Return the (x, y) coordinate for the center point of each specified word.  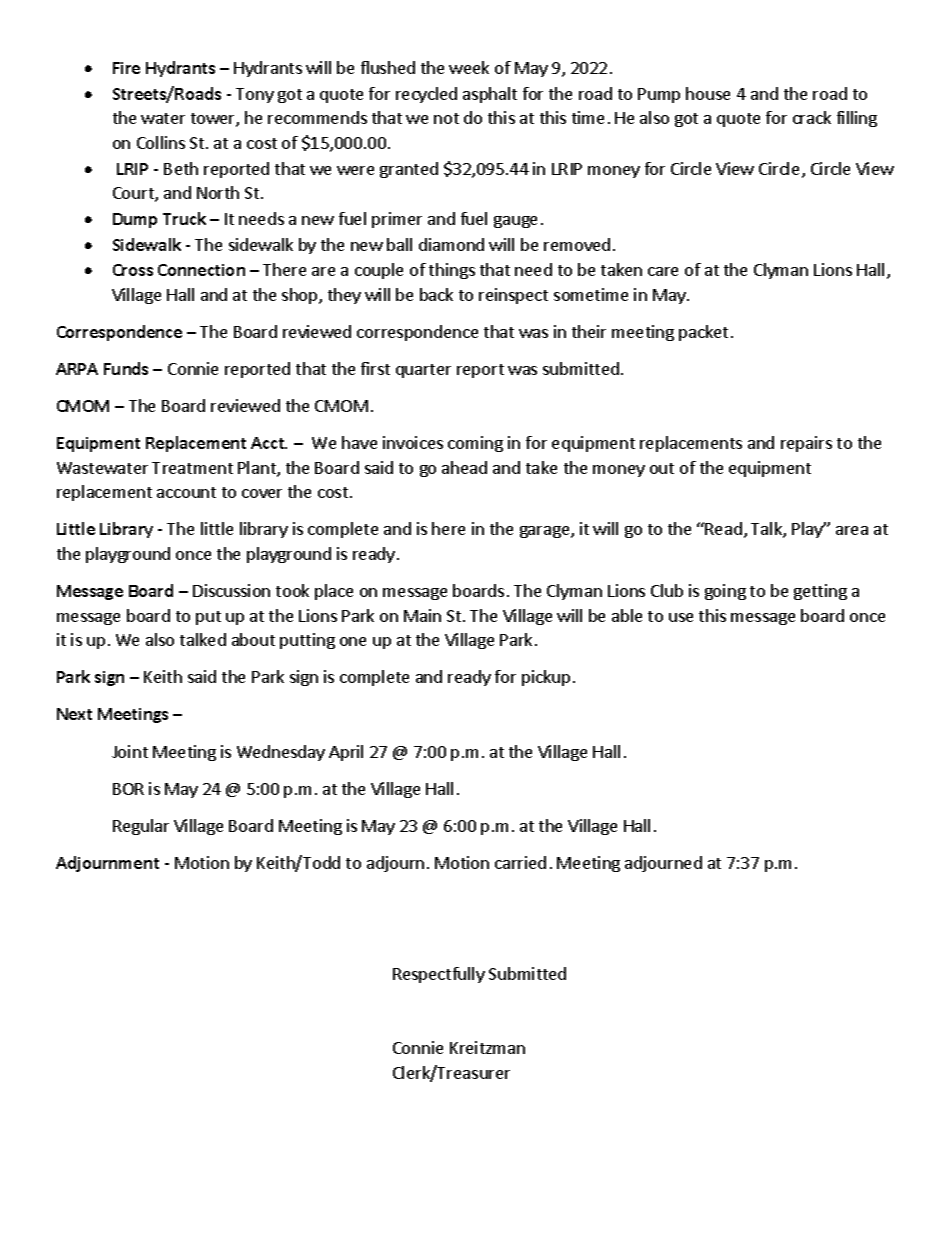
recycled (426, 95)
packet (703, 333)
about (253, 639)
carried (520, 862)
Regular (141, 827)
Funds (126, 368)
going (725, 592)
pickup (546, 678)
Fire (126, 68)
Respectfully (439, 975)
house (708, 93)
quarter (423, 371)
